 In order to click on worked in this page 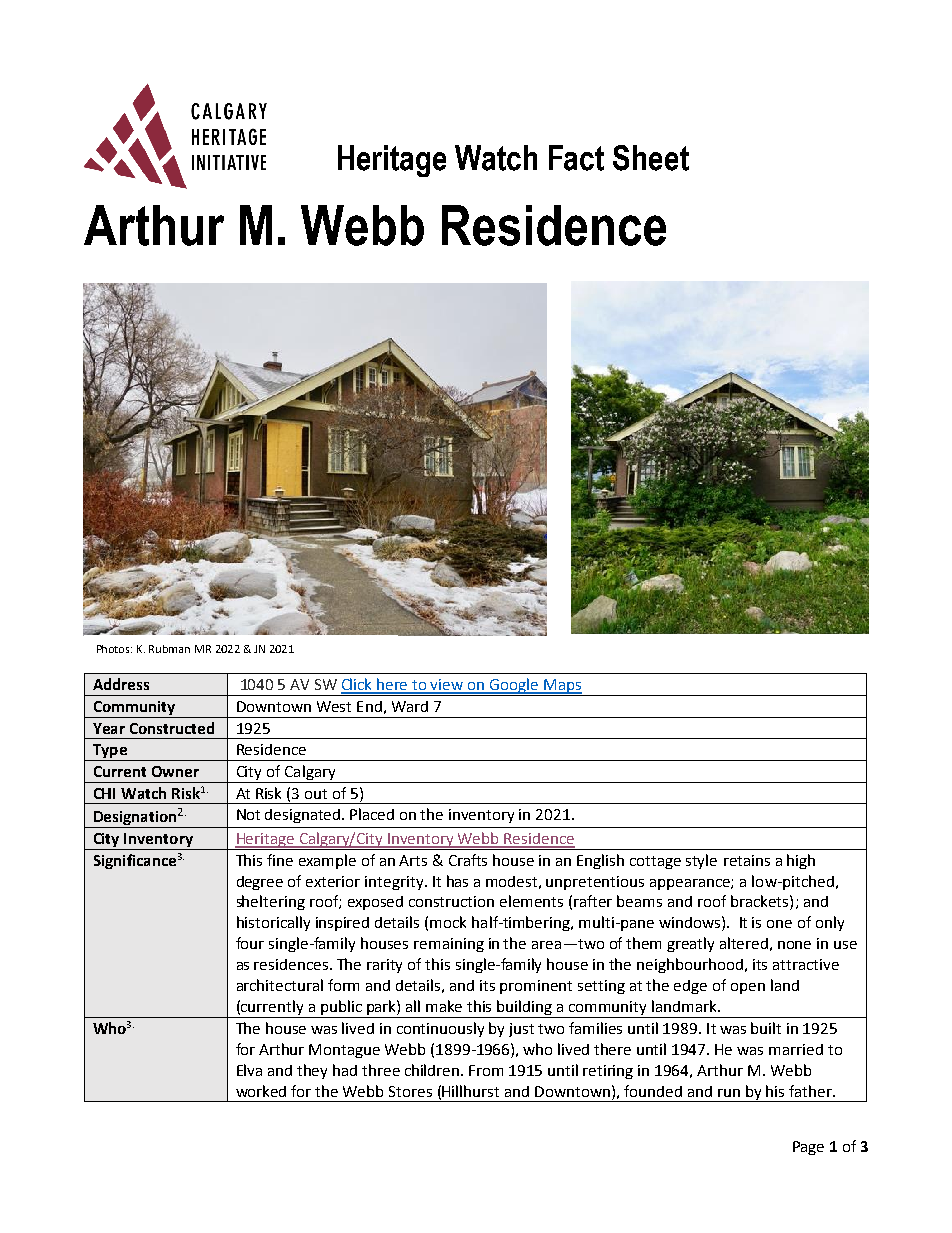, I will do `click(261, 1091)`.
